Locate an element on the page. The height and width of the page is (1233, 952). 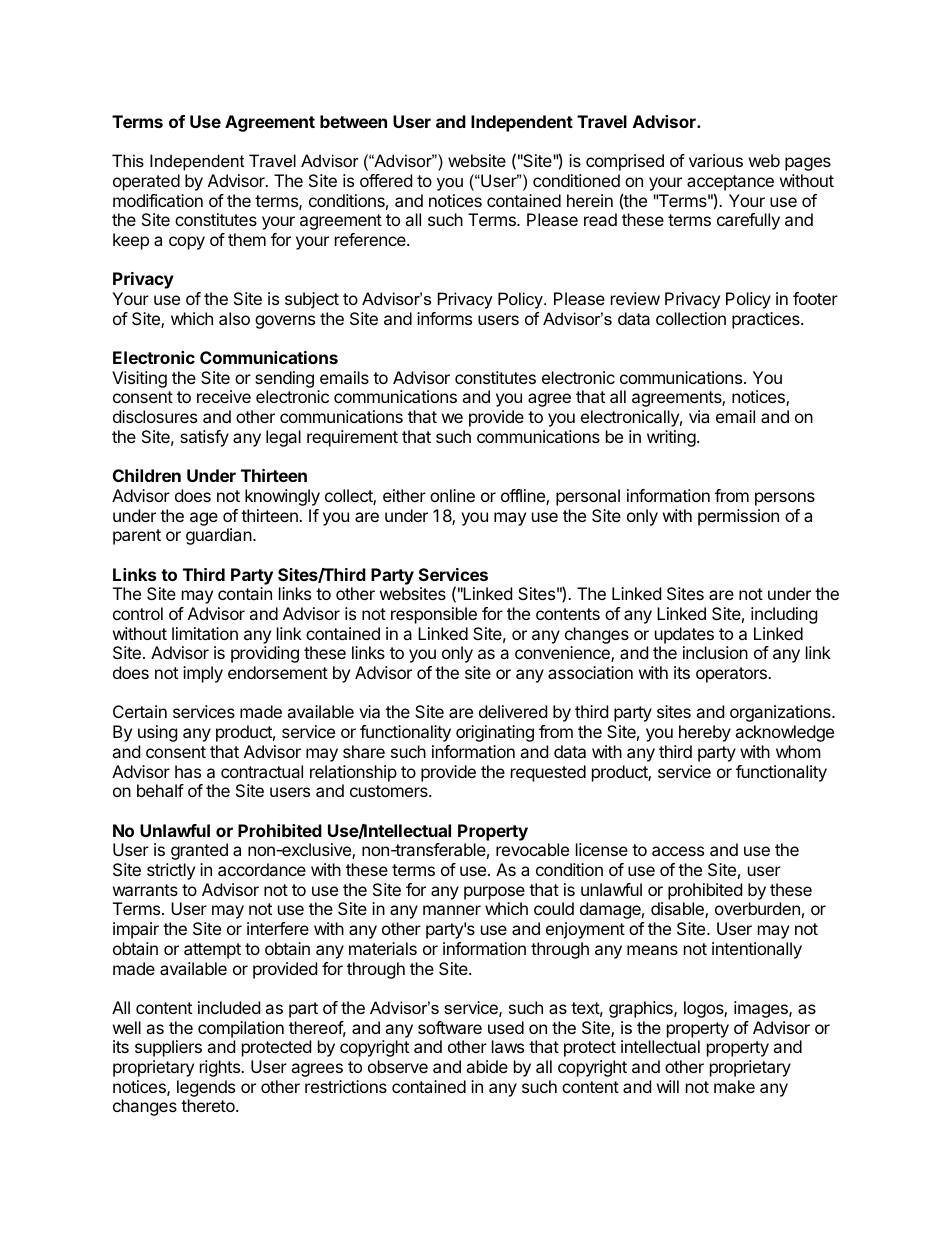
responsible is located at coordinates (434, 615).
